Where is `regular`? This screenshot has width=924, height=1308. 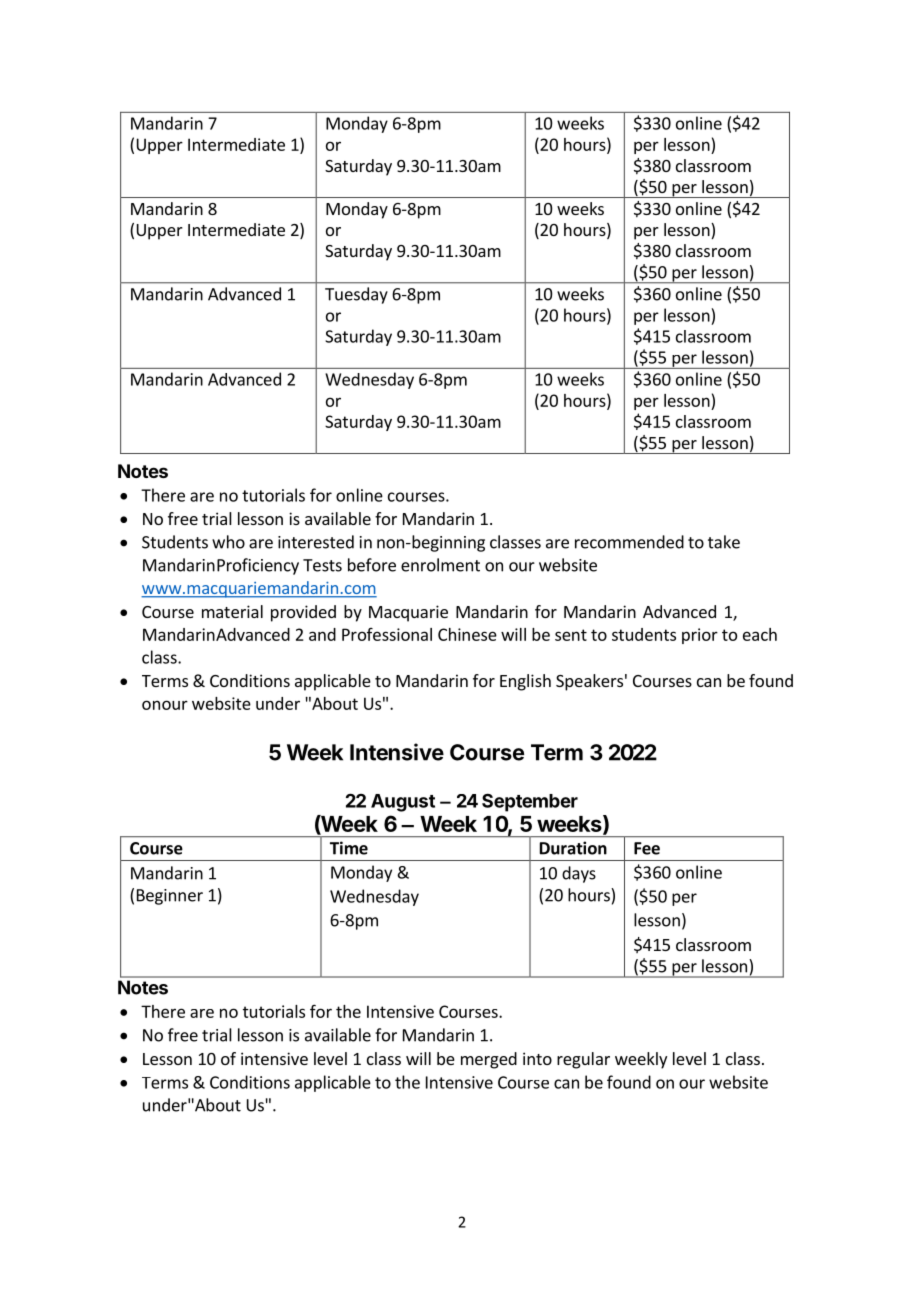 regular is located at coordinates (583, 1060).
